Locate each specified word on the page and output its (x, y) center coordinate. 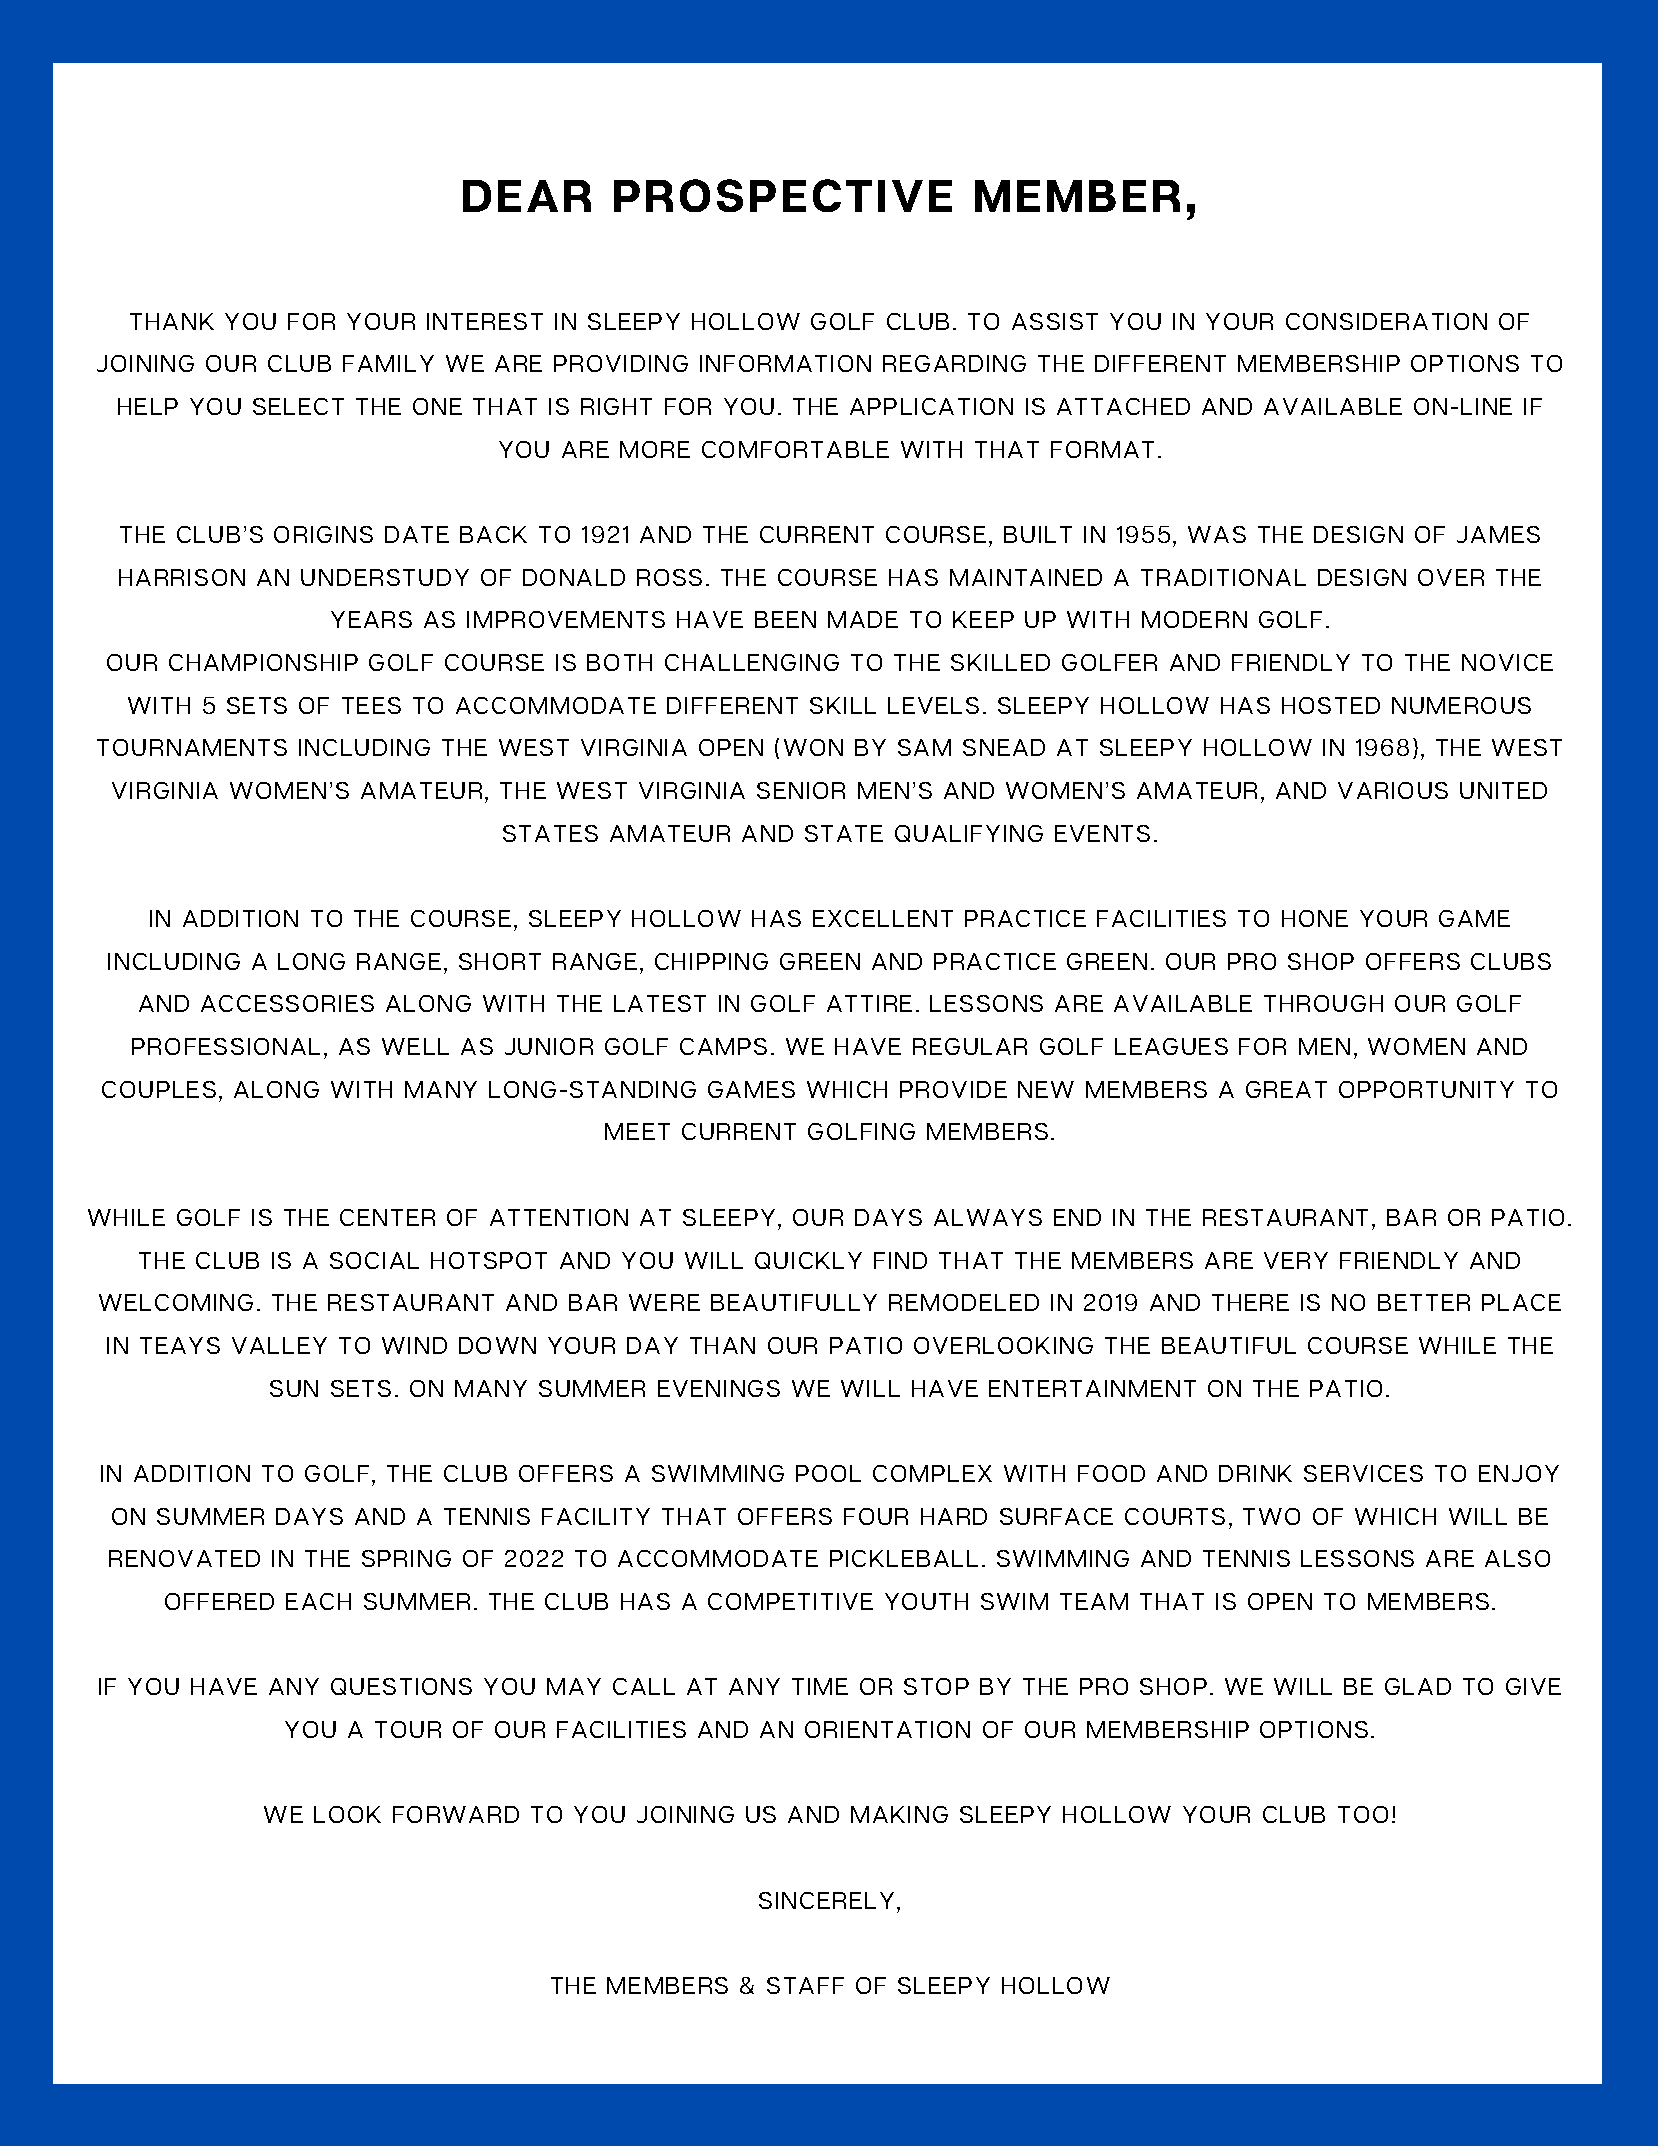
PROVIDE (953, 1089)
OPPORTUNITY (1426, 1089)
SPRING (406, 1558)
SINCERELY (826, 1900)
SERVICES (1363, 1473)
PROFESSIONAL (226, 1046)
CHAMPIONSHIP (263, 662)
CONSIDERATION (1386, 321)
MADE (863, 619)
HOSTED (1331, 705)
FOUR (876, 1516)
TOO (1363, 1814)
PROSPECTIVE (783, 195)
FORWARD (456, 1814)
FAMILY (388, 363)
